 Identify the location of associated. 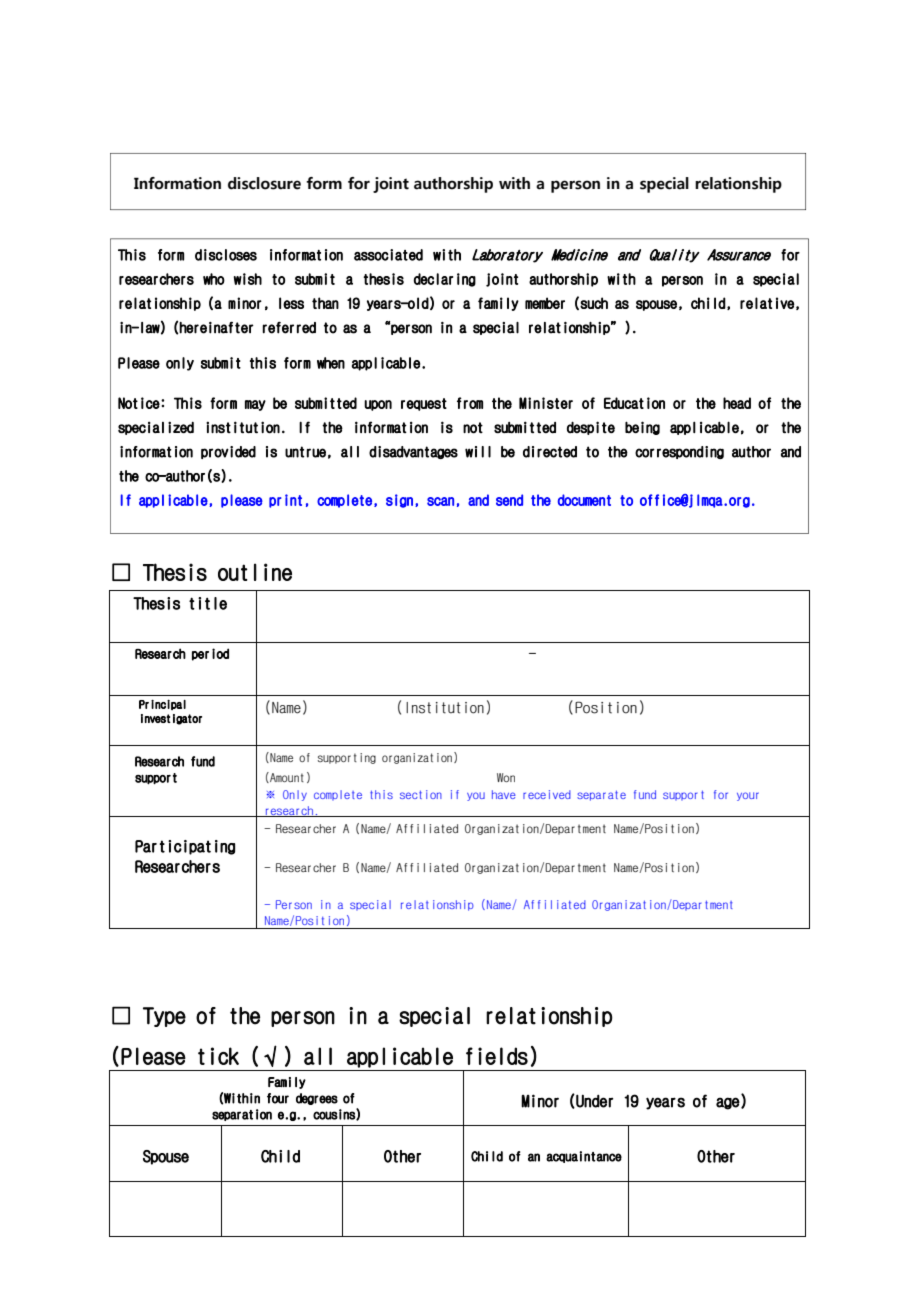
(388, 255).
